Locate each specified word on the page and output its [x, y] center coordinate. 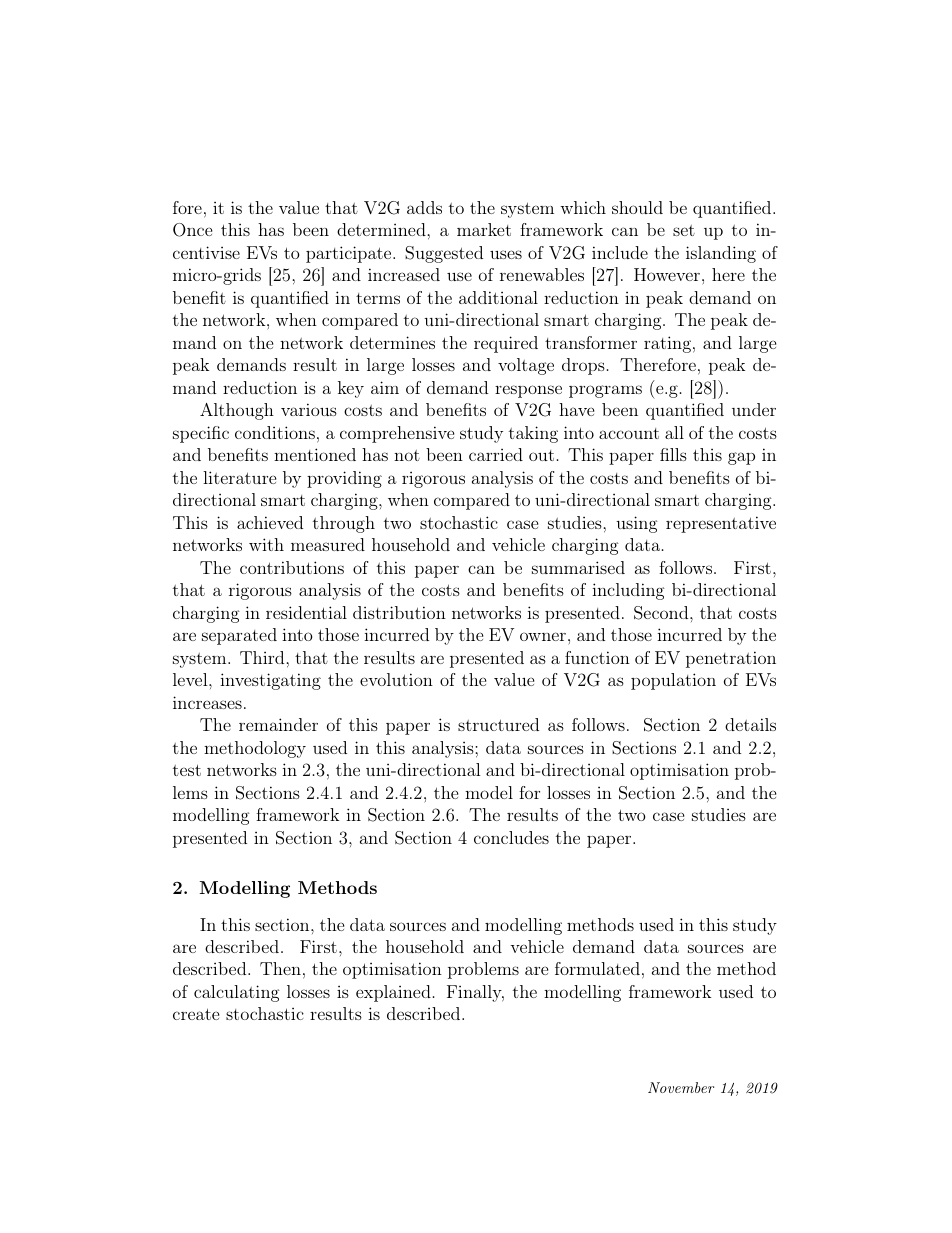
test [187, 770]
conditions [275, 432]
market [484, 229]
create [196, 1014]
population [673, 681]
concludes [511, 837]
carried [496, 454]
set [684, 230]
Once [192, 230]
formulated [597, 968]
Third [263, 657]
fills [673, 454]
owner [543, 636]
